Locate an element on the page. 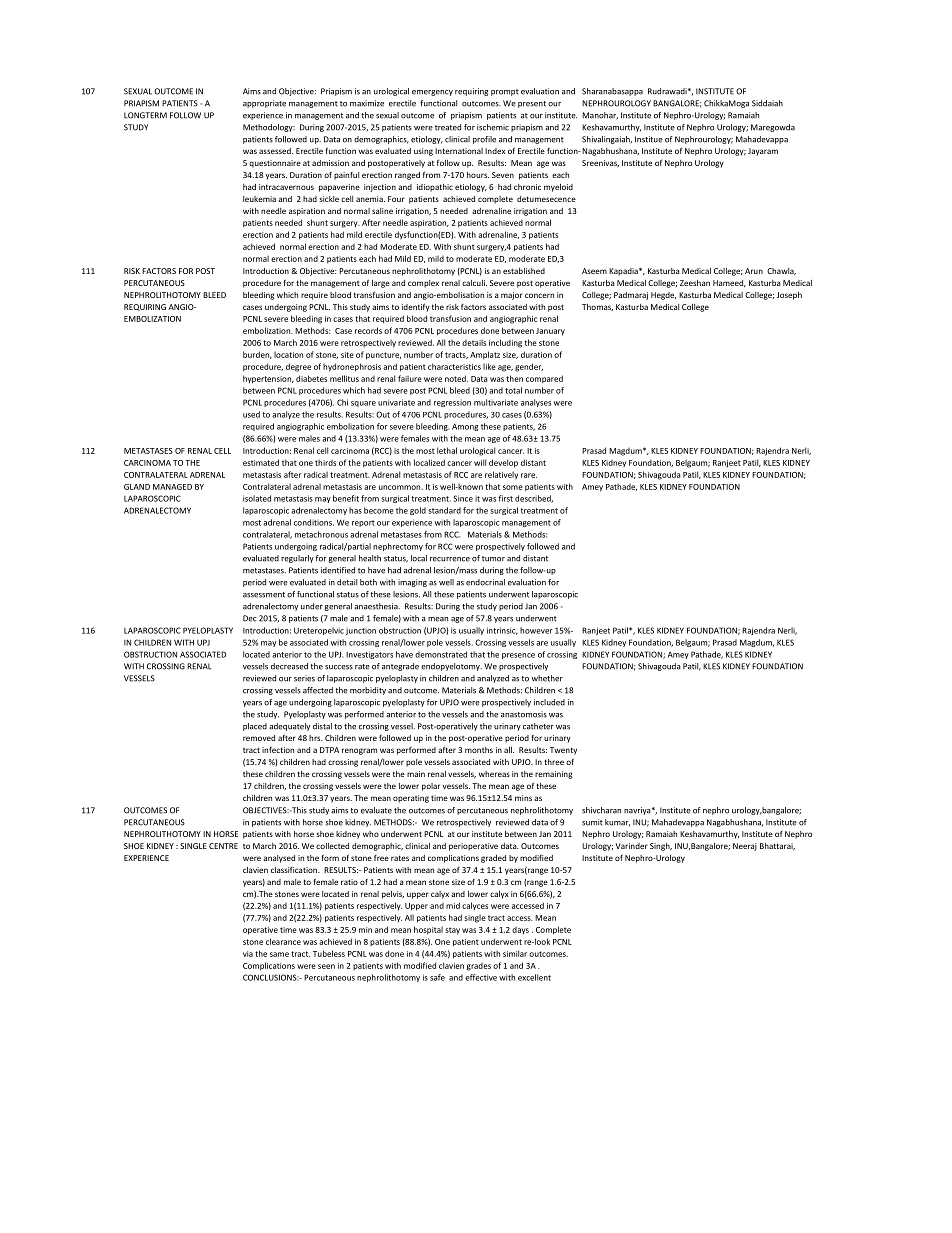  treated is located at coordinates (448, 127).
